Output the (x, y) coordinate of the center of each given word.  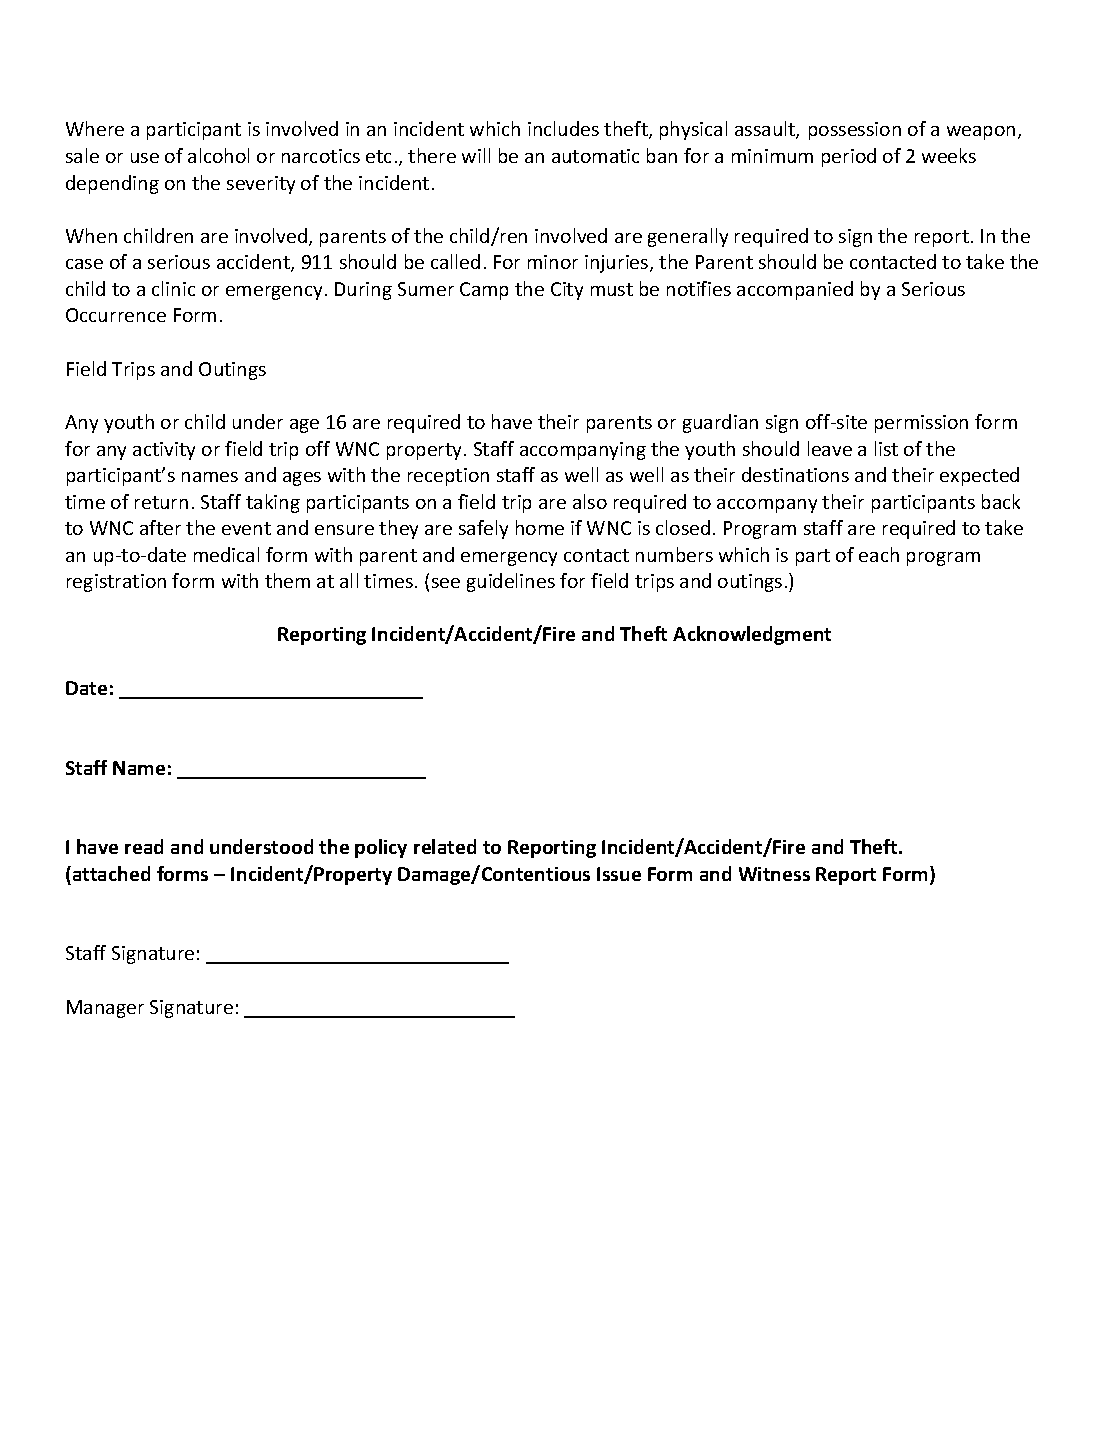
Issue (619, 874)
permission (921, 424)
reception (448, 477)
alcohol (218, 155)
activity (164, 451)
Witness (774, 874)
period (849, 157)
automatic (595, 156)
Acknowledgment (752, 635)
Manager (105, 1009)
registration (116, 583)
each (879, 554)
